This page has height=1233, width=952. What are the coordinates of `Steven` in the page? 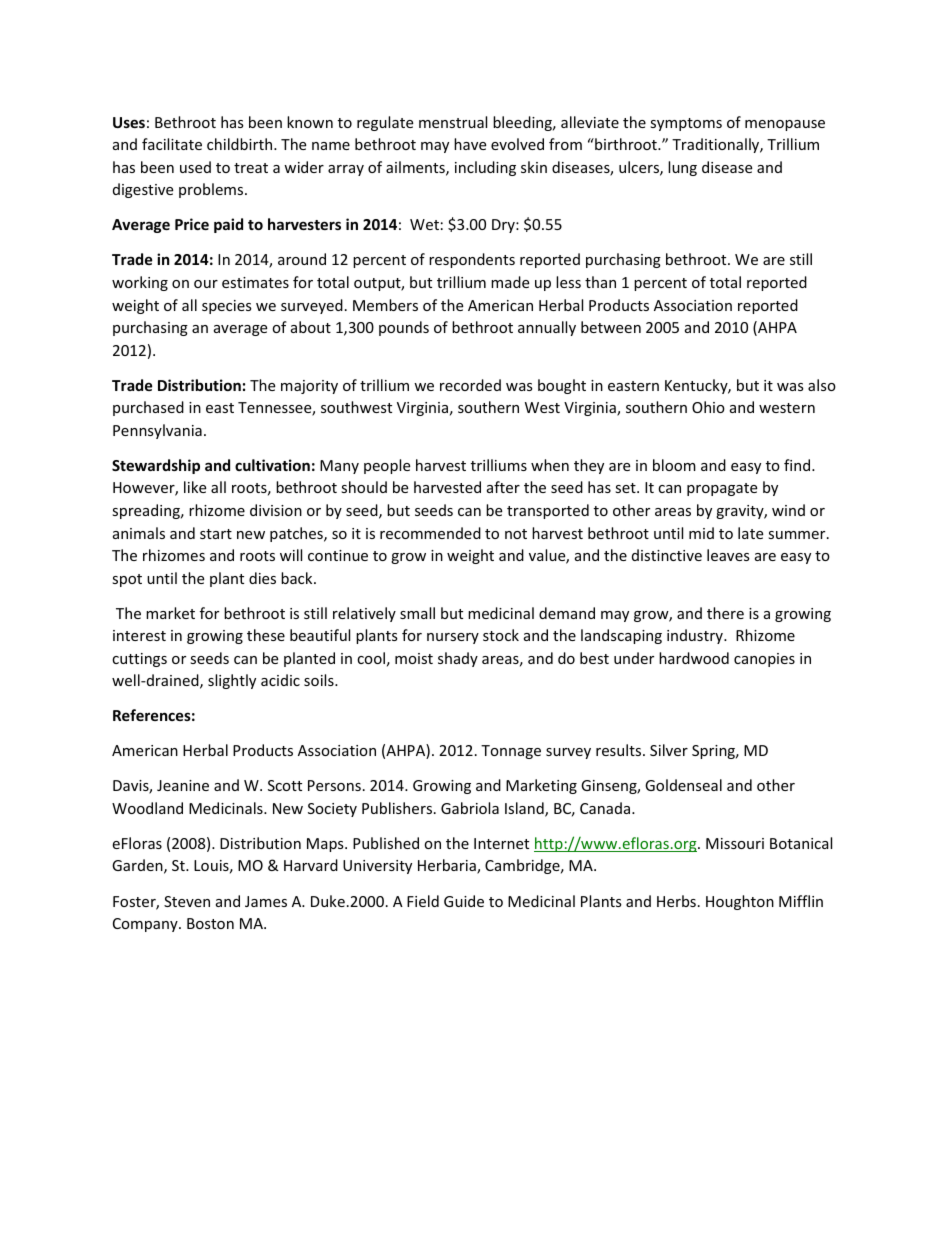 It's located at (187, 901).
